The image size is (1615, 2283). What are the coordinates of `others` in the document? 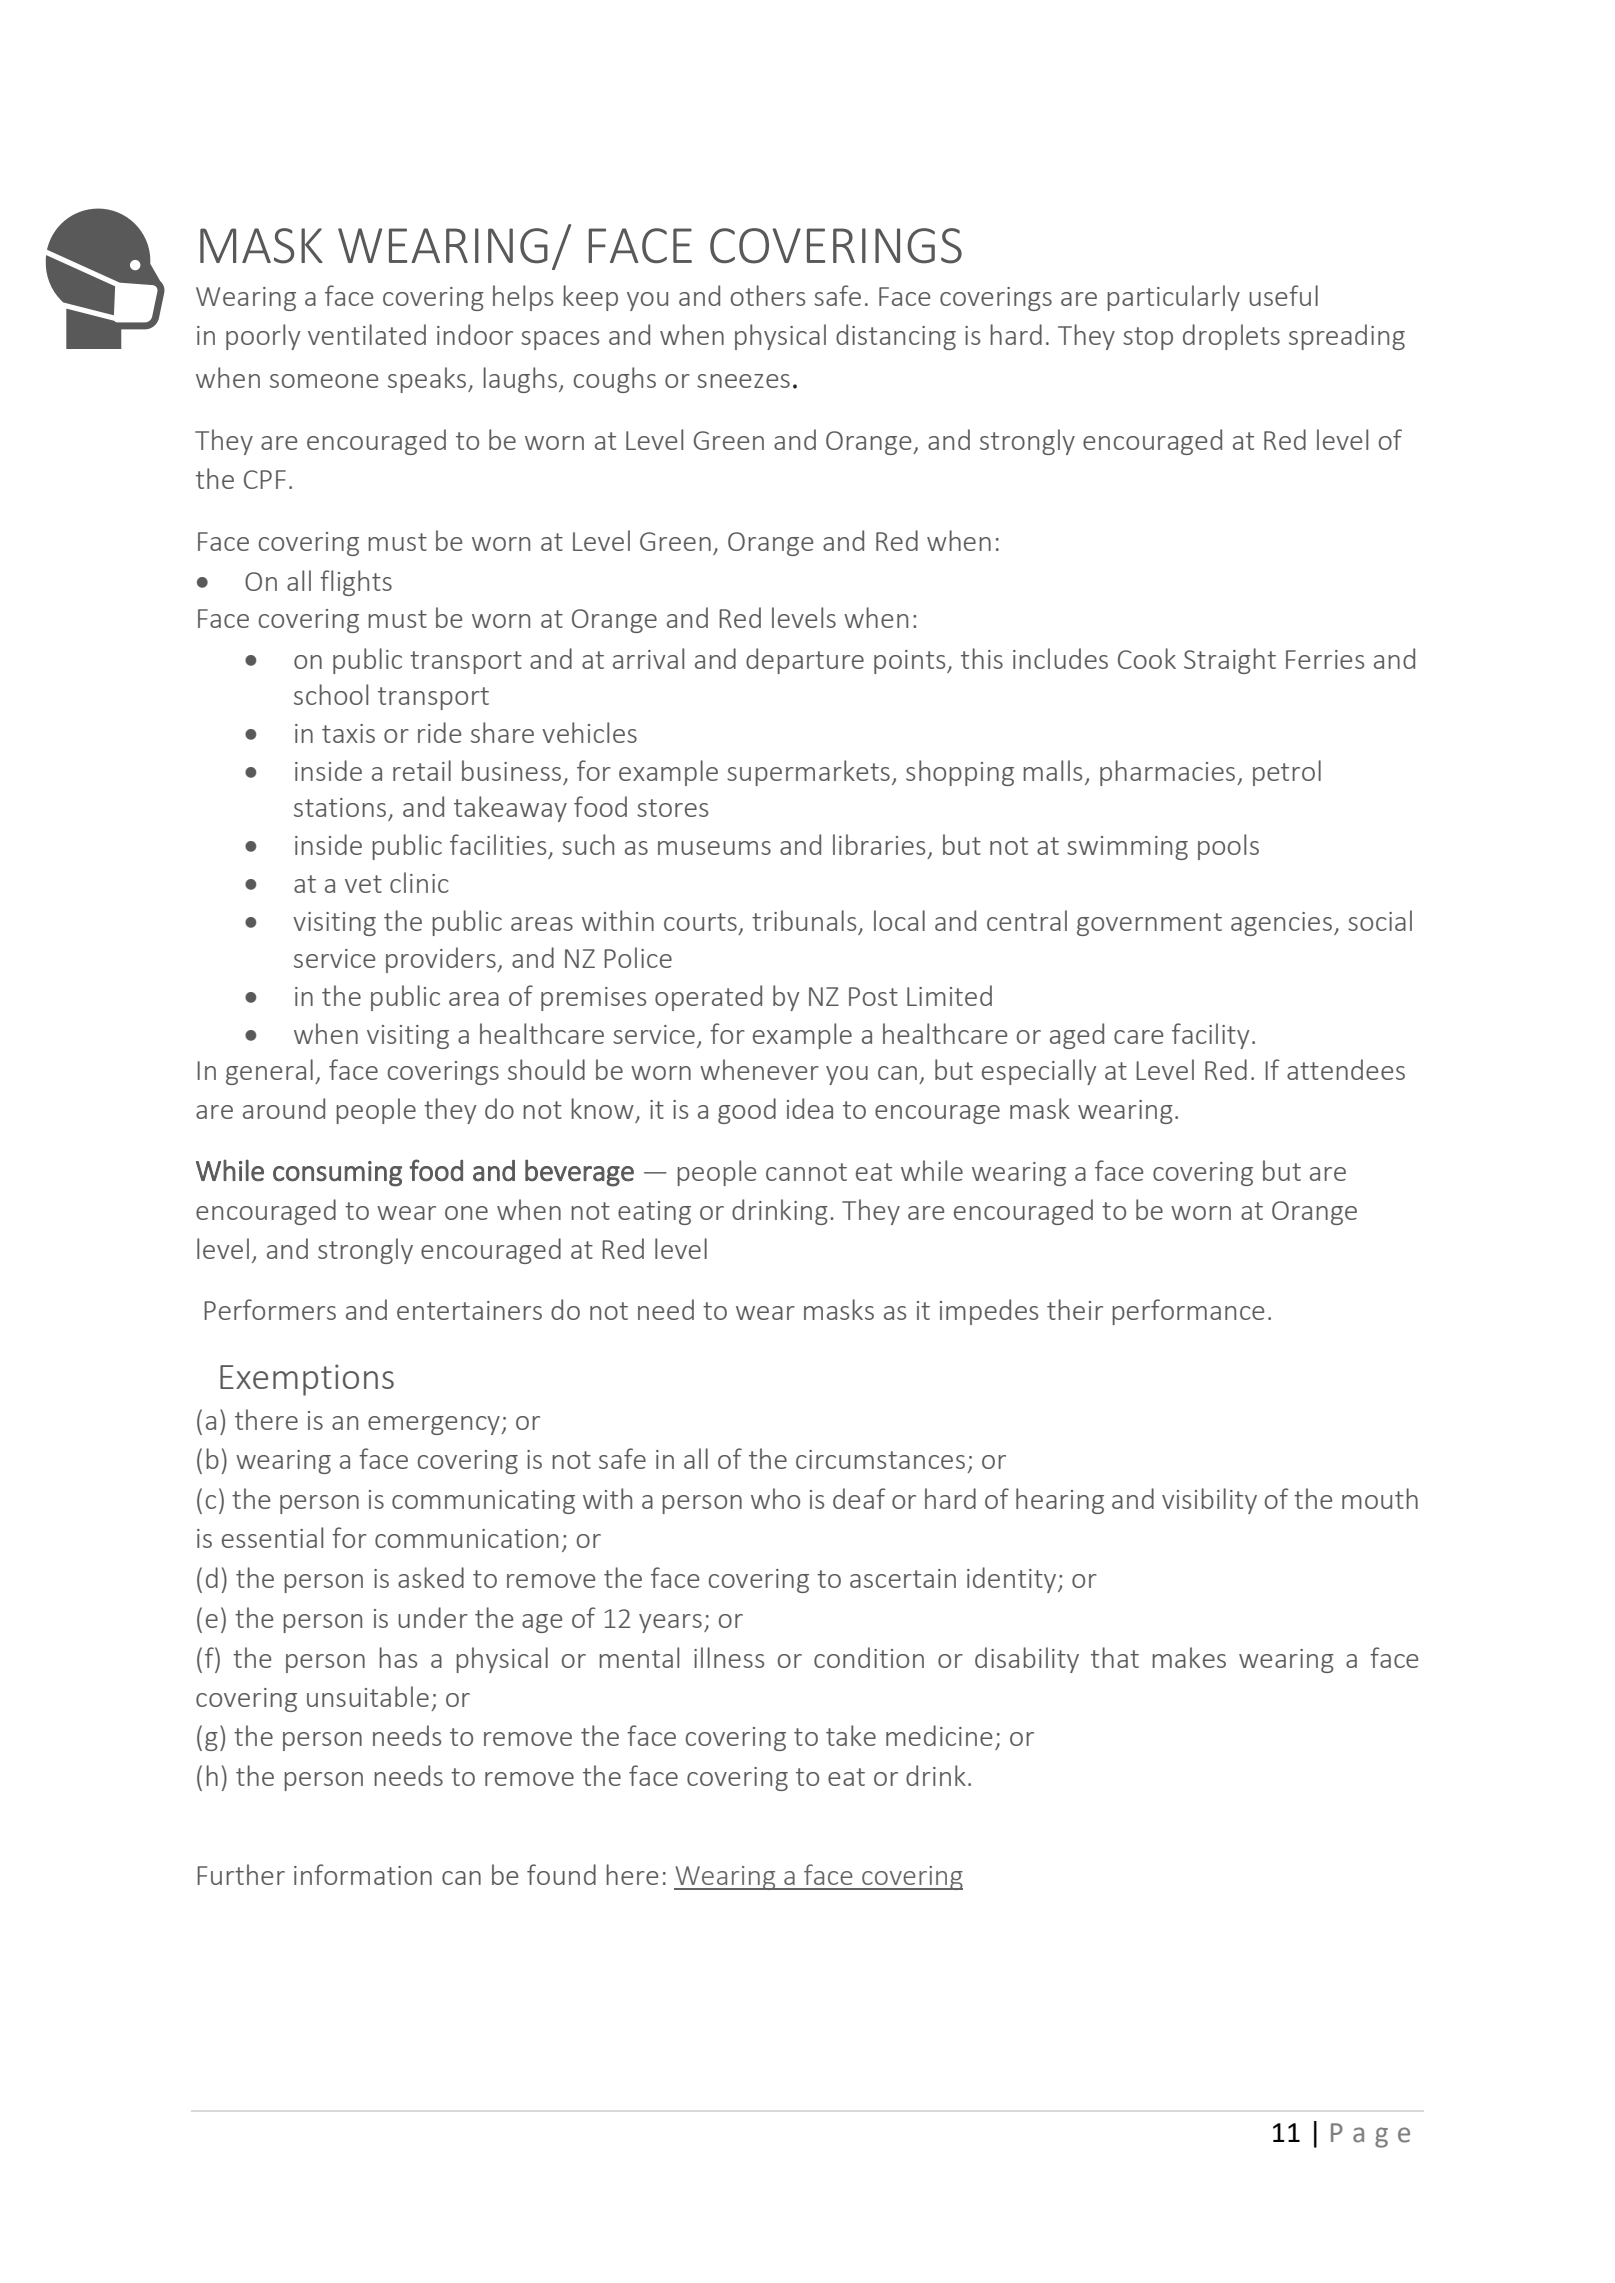 It's located at (768, 295).
